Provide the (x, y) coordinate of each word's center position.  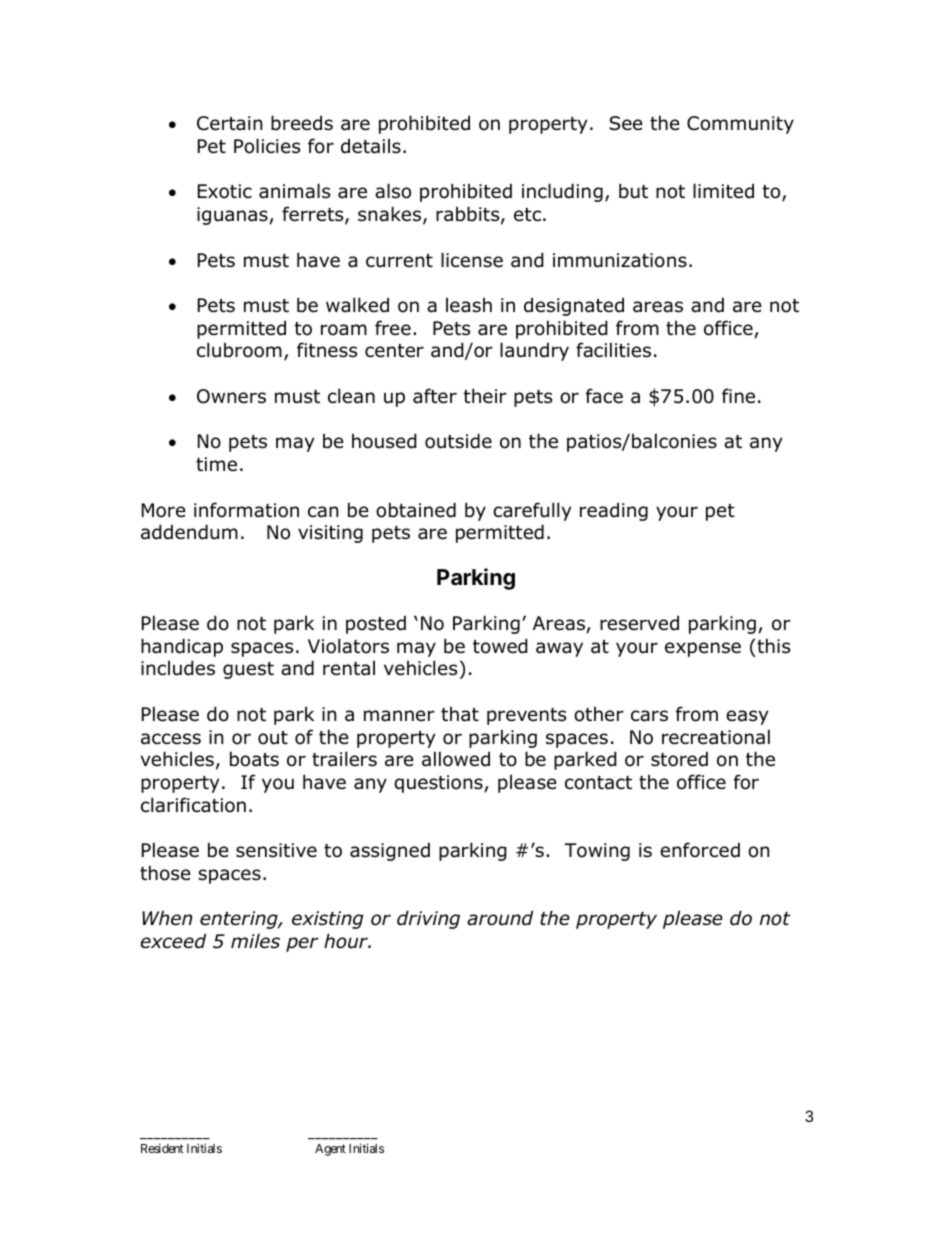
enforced (700, 850)
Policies (267, 146)
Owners (231, 396)
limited (723, 191)
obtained (416, 510)
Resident (162, 1148)
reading (614, 511)
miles (255, 941)
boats (254, 759)
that (460, 714)
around (500, 918)
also (393, 191)
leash (469, 305)
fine (738, 396)
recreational (716, 737)
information (246, 510)
